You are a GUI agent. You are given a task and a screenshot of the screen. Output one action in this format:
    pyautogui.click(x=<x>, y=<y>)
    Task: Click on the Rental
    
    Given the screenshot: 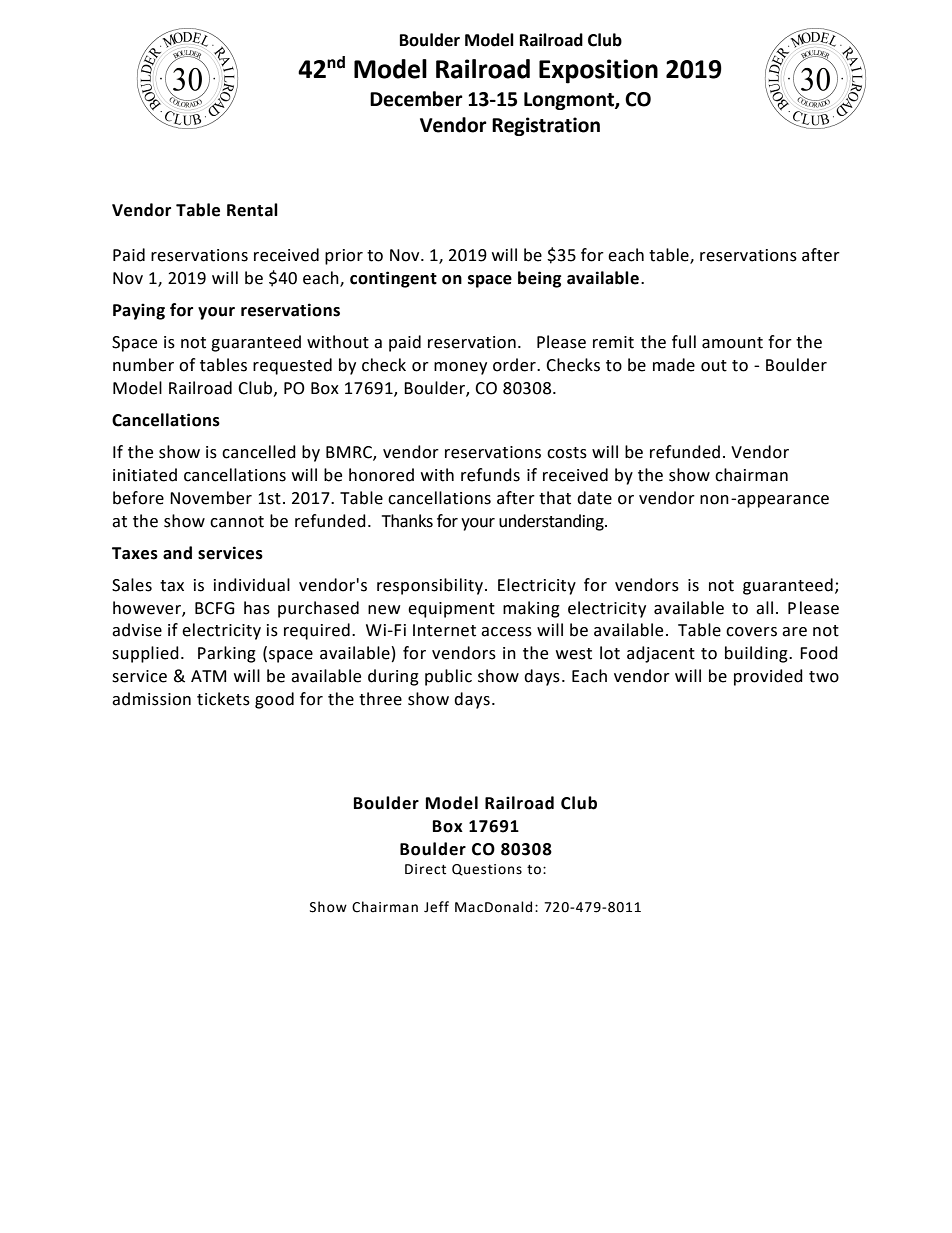 What is the action you would take?
    pyautogui.click(x=252, y=210)
